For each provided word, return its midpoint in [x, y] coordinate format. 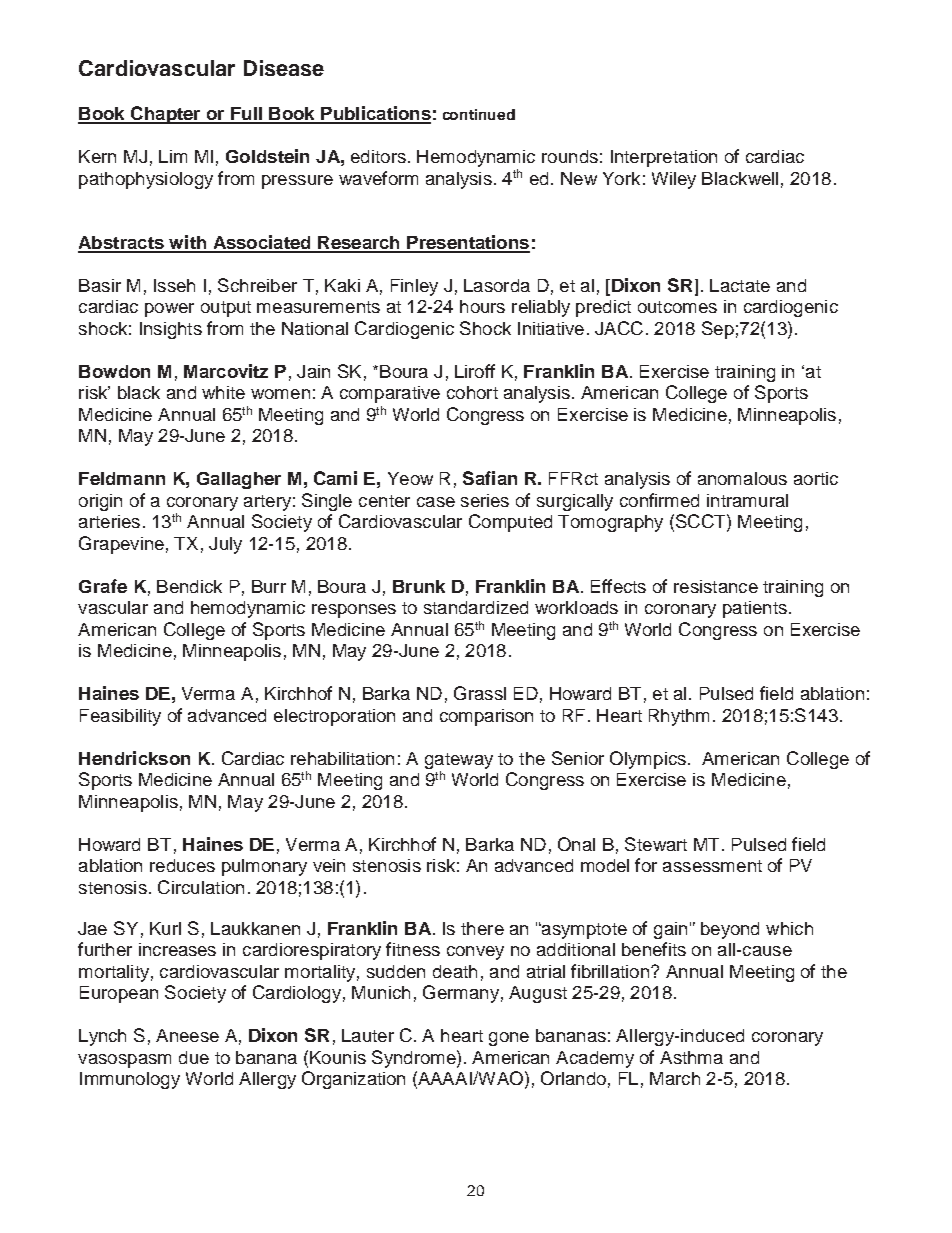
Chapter [166, 115]
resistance [716, 586]
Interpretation [664, 158]
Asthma [691, 1057]
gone [509, 1039]
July [225, 545]
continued [479, 114]
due [194, 1057]
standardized [476, 607]
